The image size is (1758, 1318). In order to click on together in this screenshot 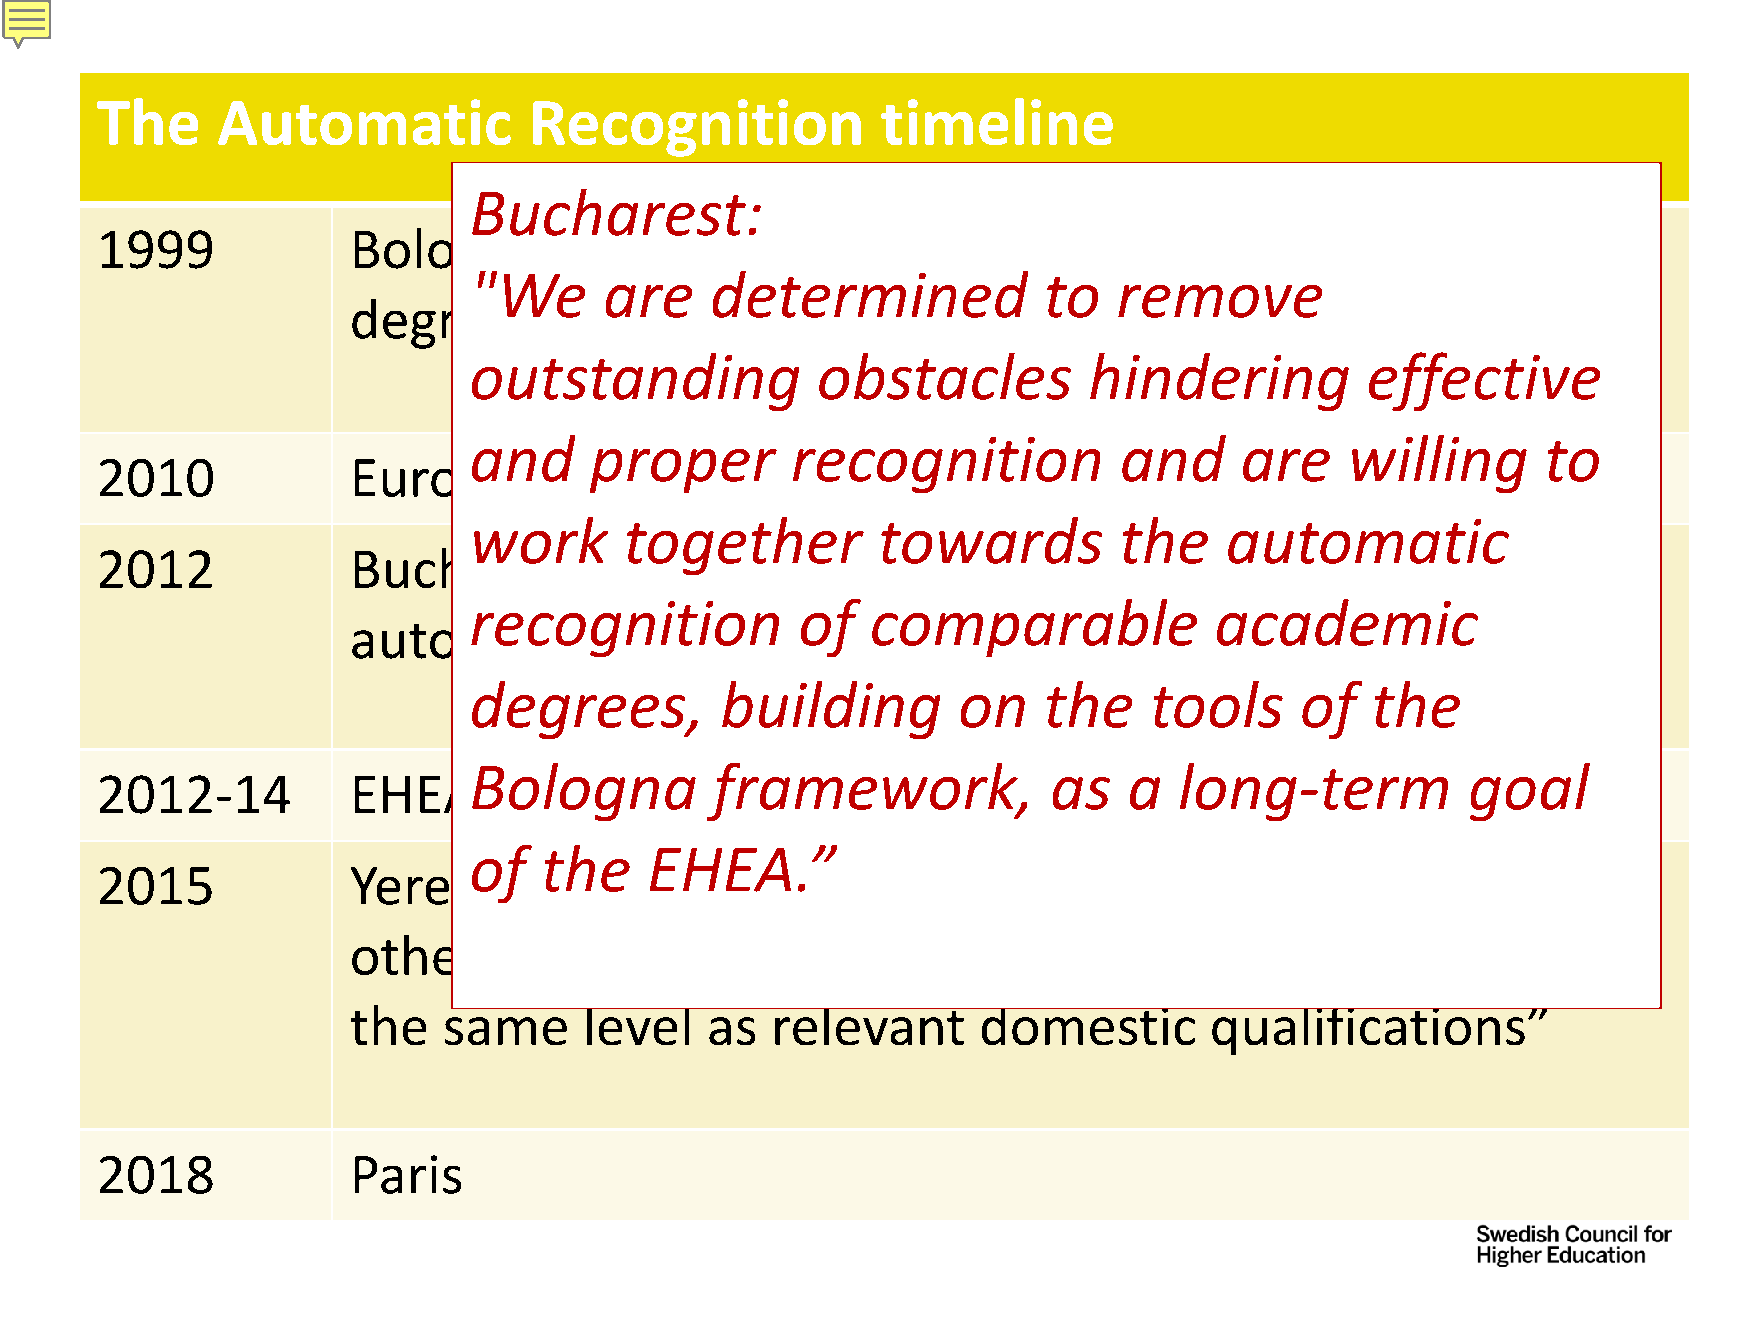, I will do `click(745, 546)`.
